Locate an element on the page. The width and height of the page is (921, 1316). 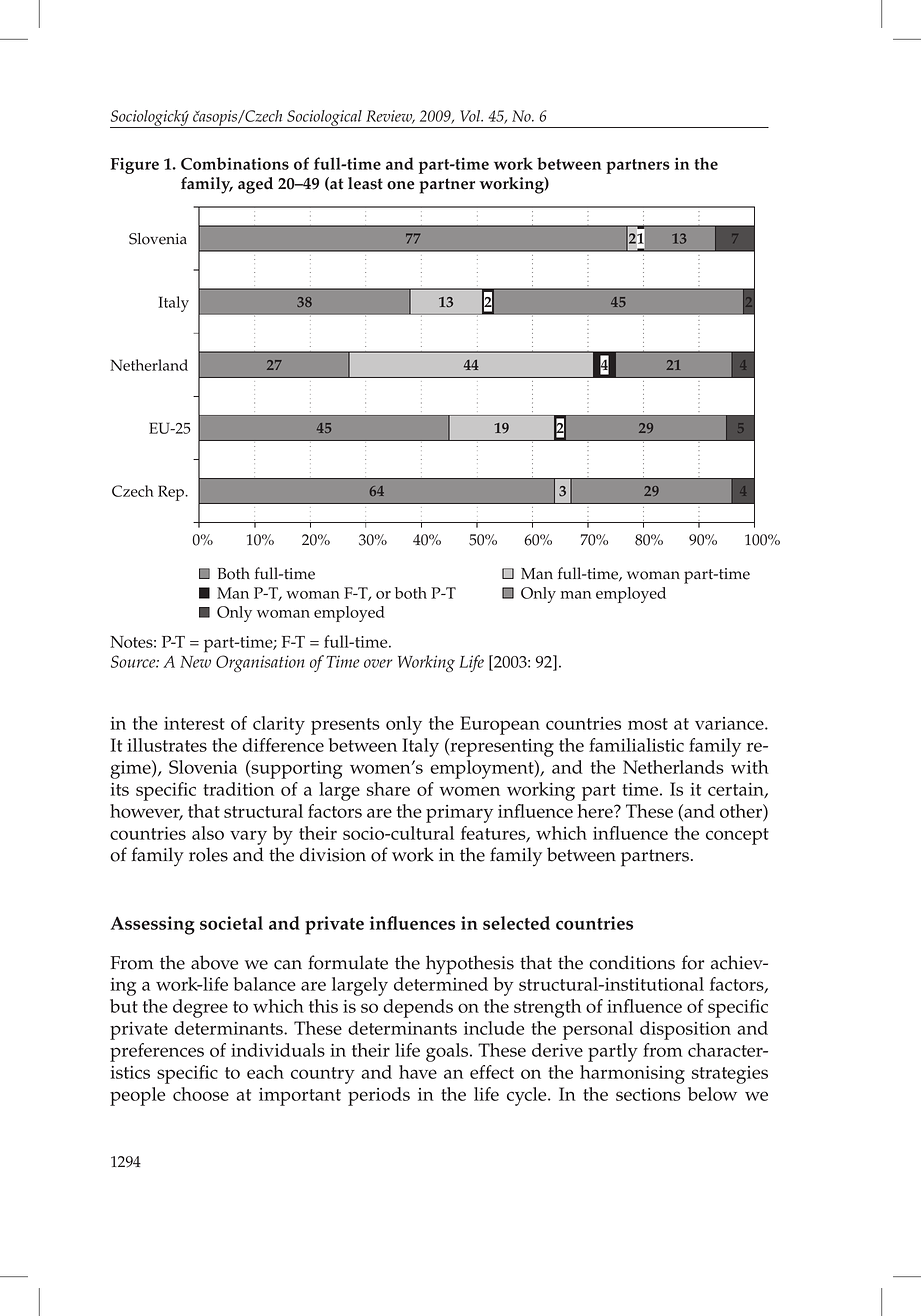
share is located at coordinates (388, 789).
